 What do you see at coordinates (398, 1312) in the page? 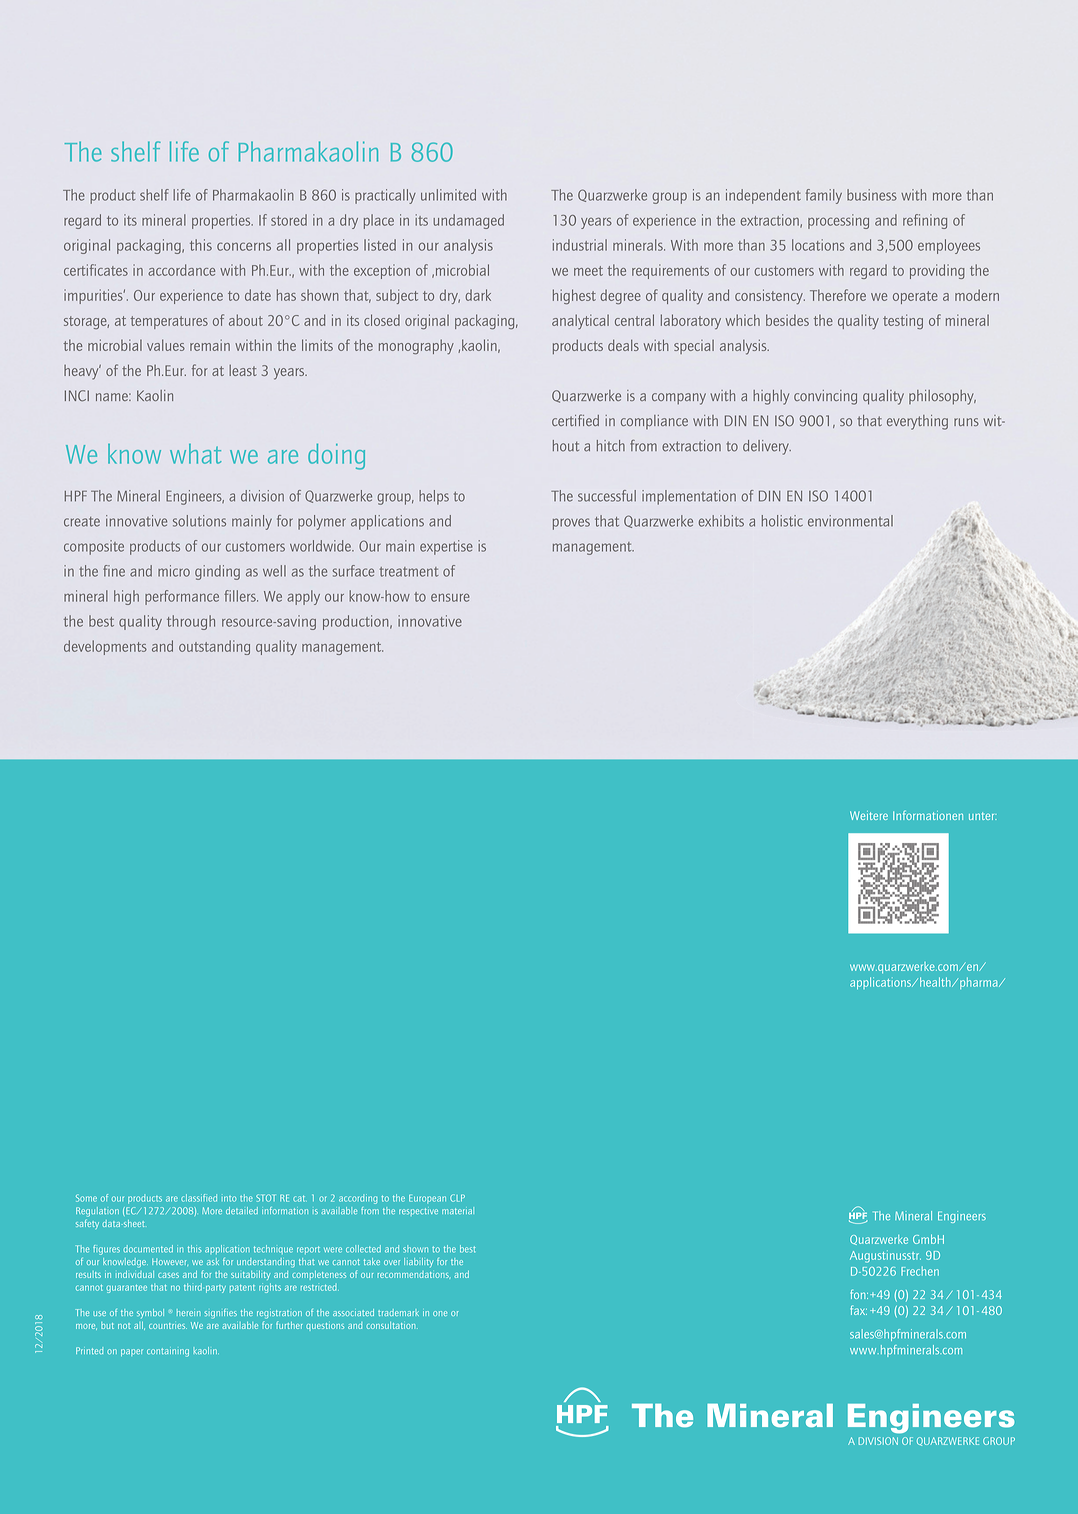
I see `trademark` at bounding box center [398, 1312].
